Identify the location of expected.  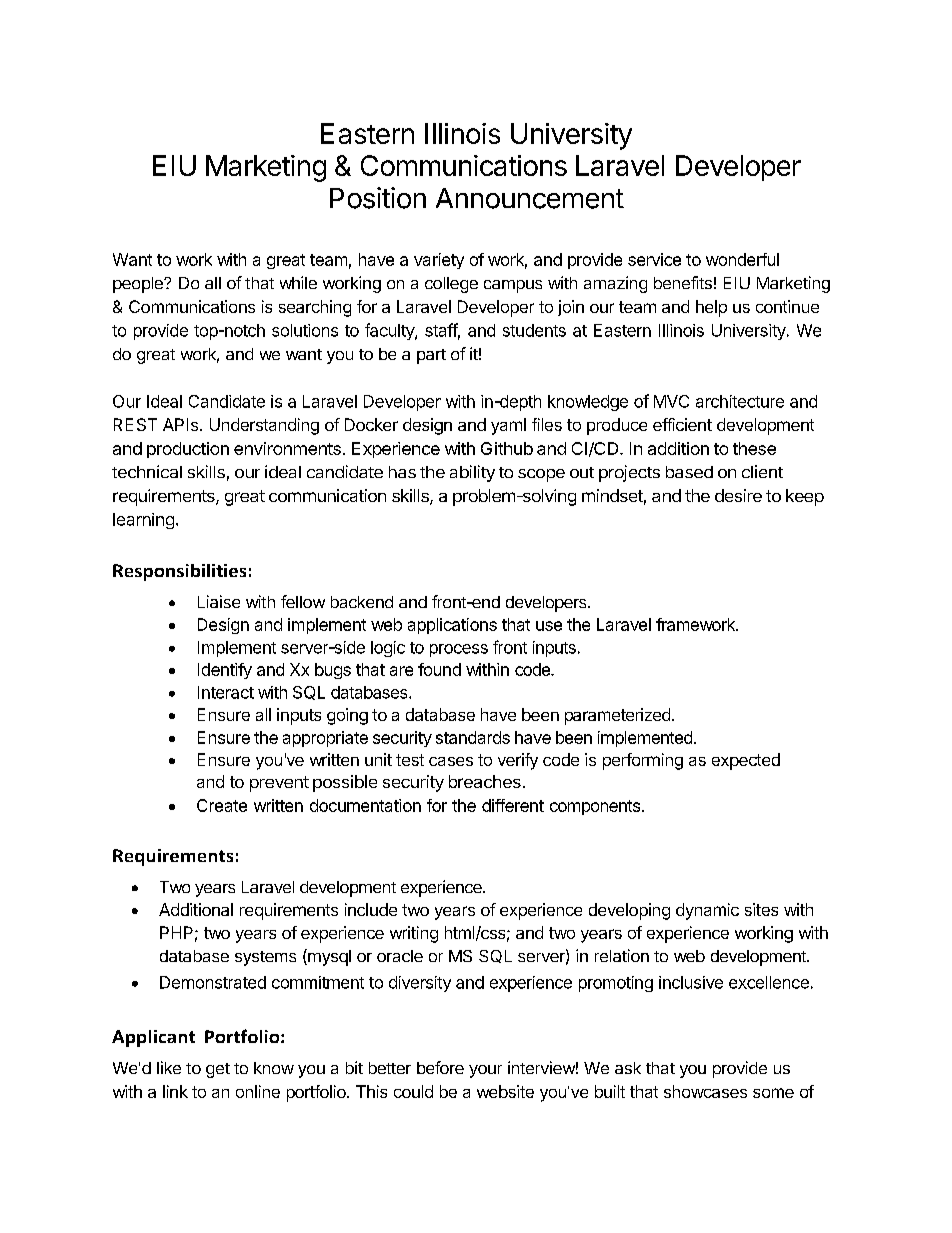
(746, 761).
